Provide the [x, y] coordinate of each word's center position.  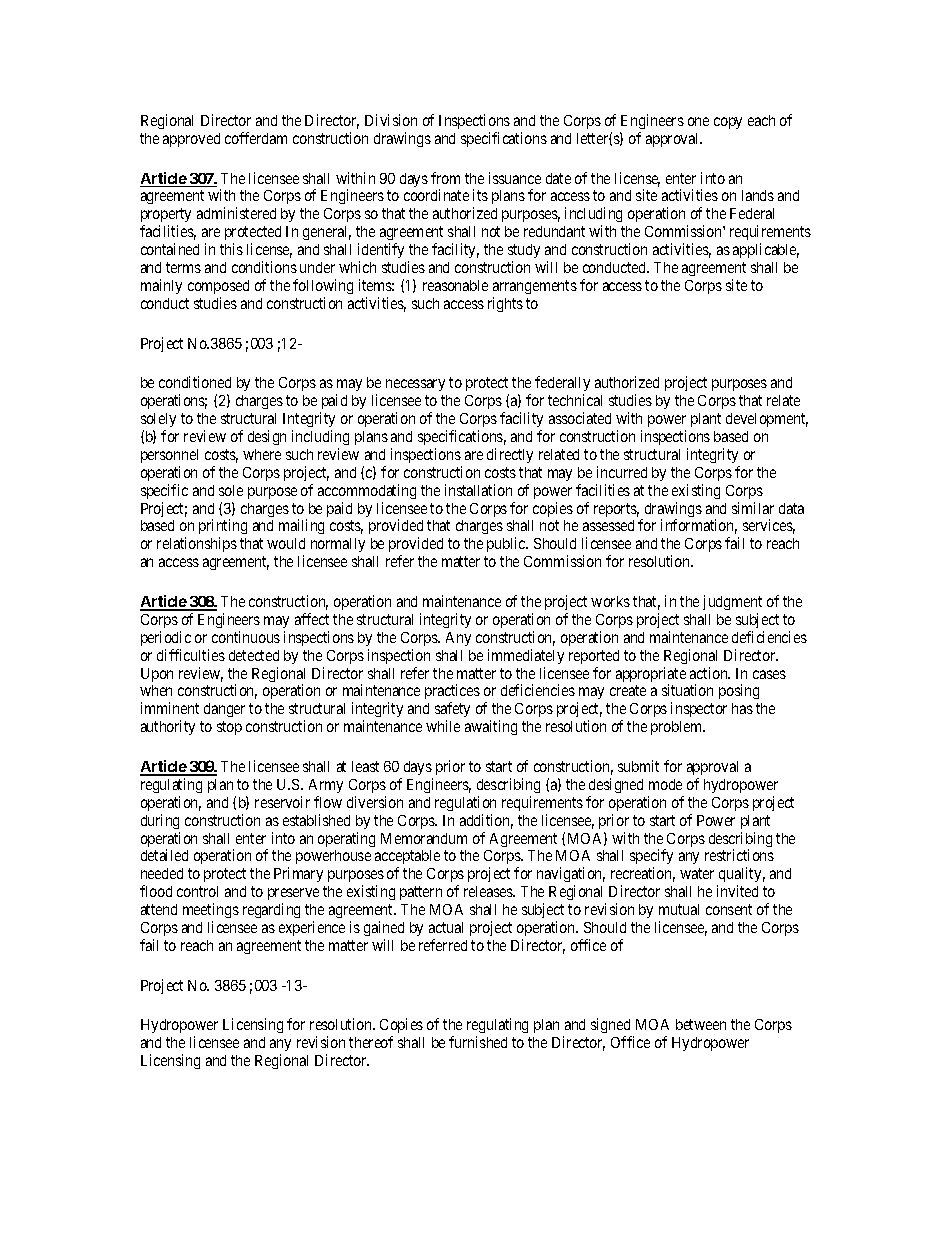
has [742, 708]
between [701, 1024]
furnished [478, 1042]
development [767, 420]
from [445, 178]
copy [728, 123]
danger [224, 710]
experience [312, 928]
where [262, 454]
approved [191, 140]
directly [510, 455]
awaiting [491, 727]
